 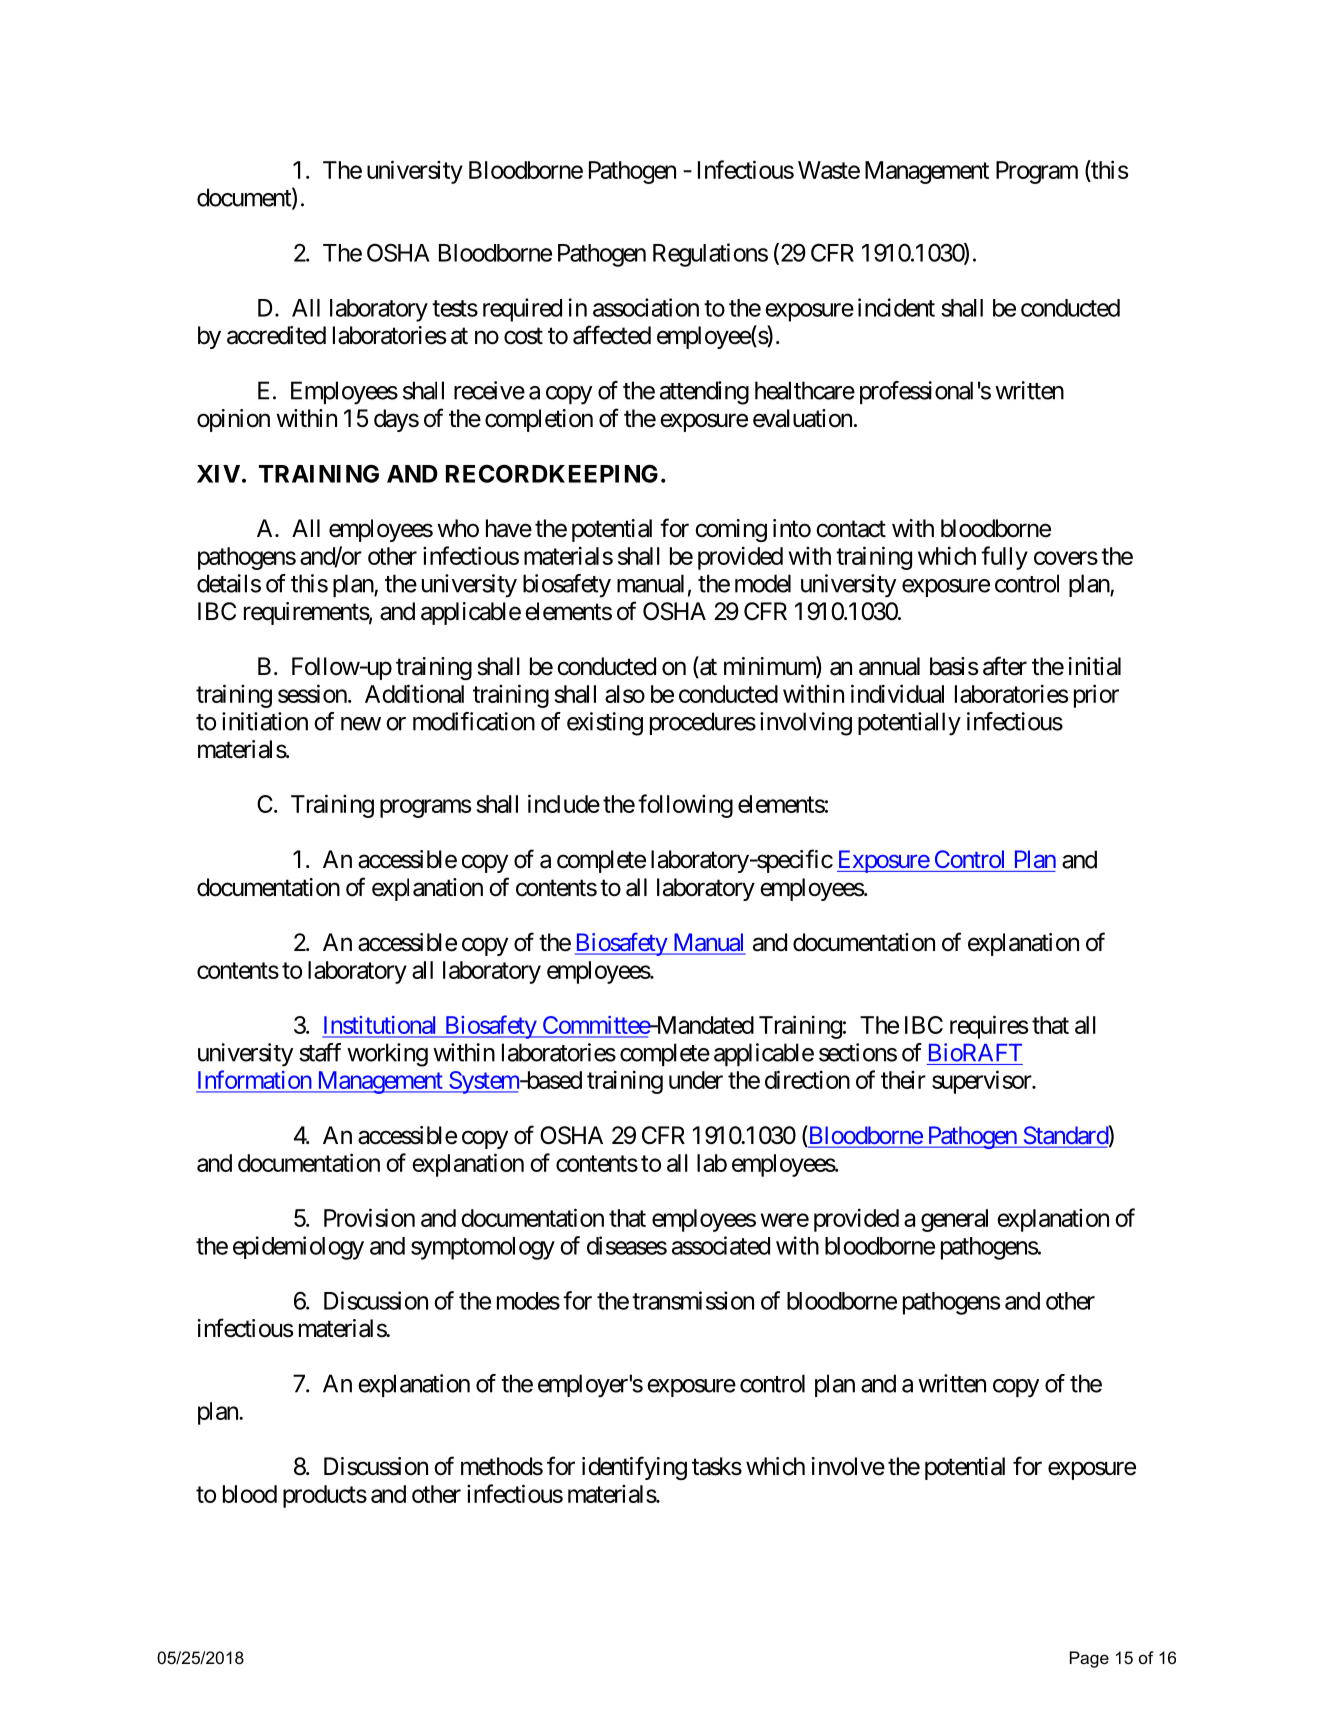 What do you see at coordinates (381, 1026) in the document?
I see `Institutional` at bounding box center [381, 1026].
